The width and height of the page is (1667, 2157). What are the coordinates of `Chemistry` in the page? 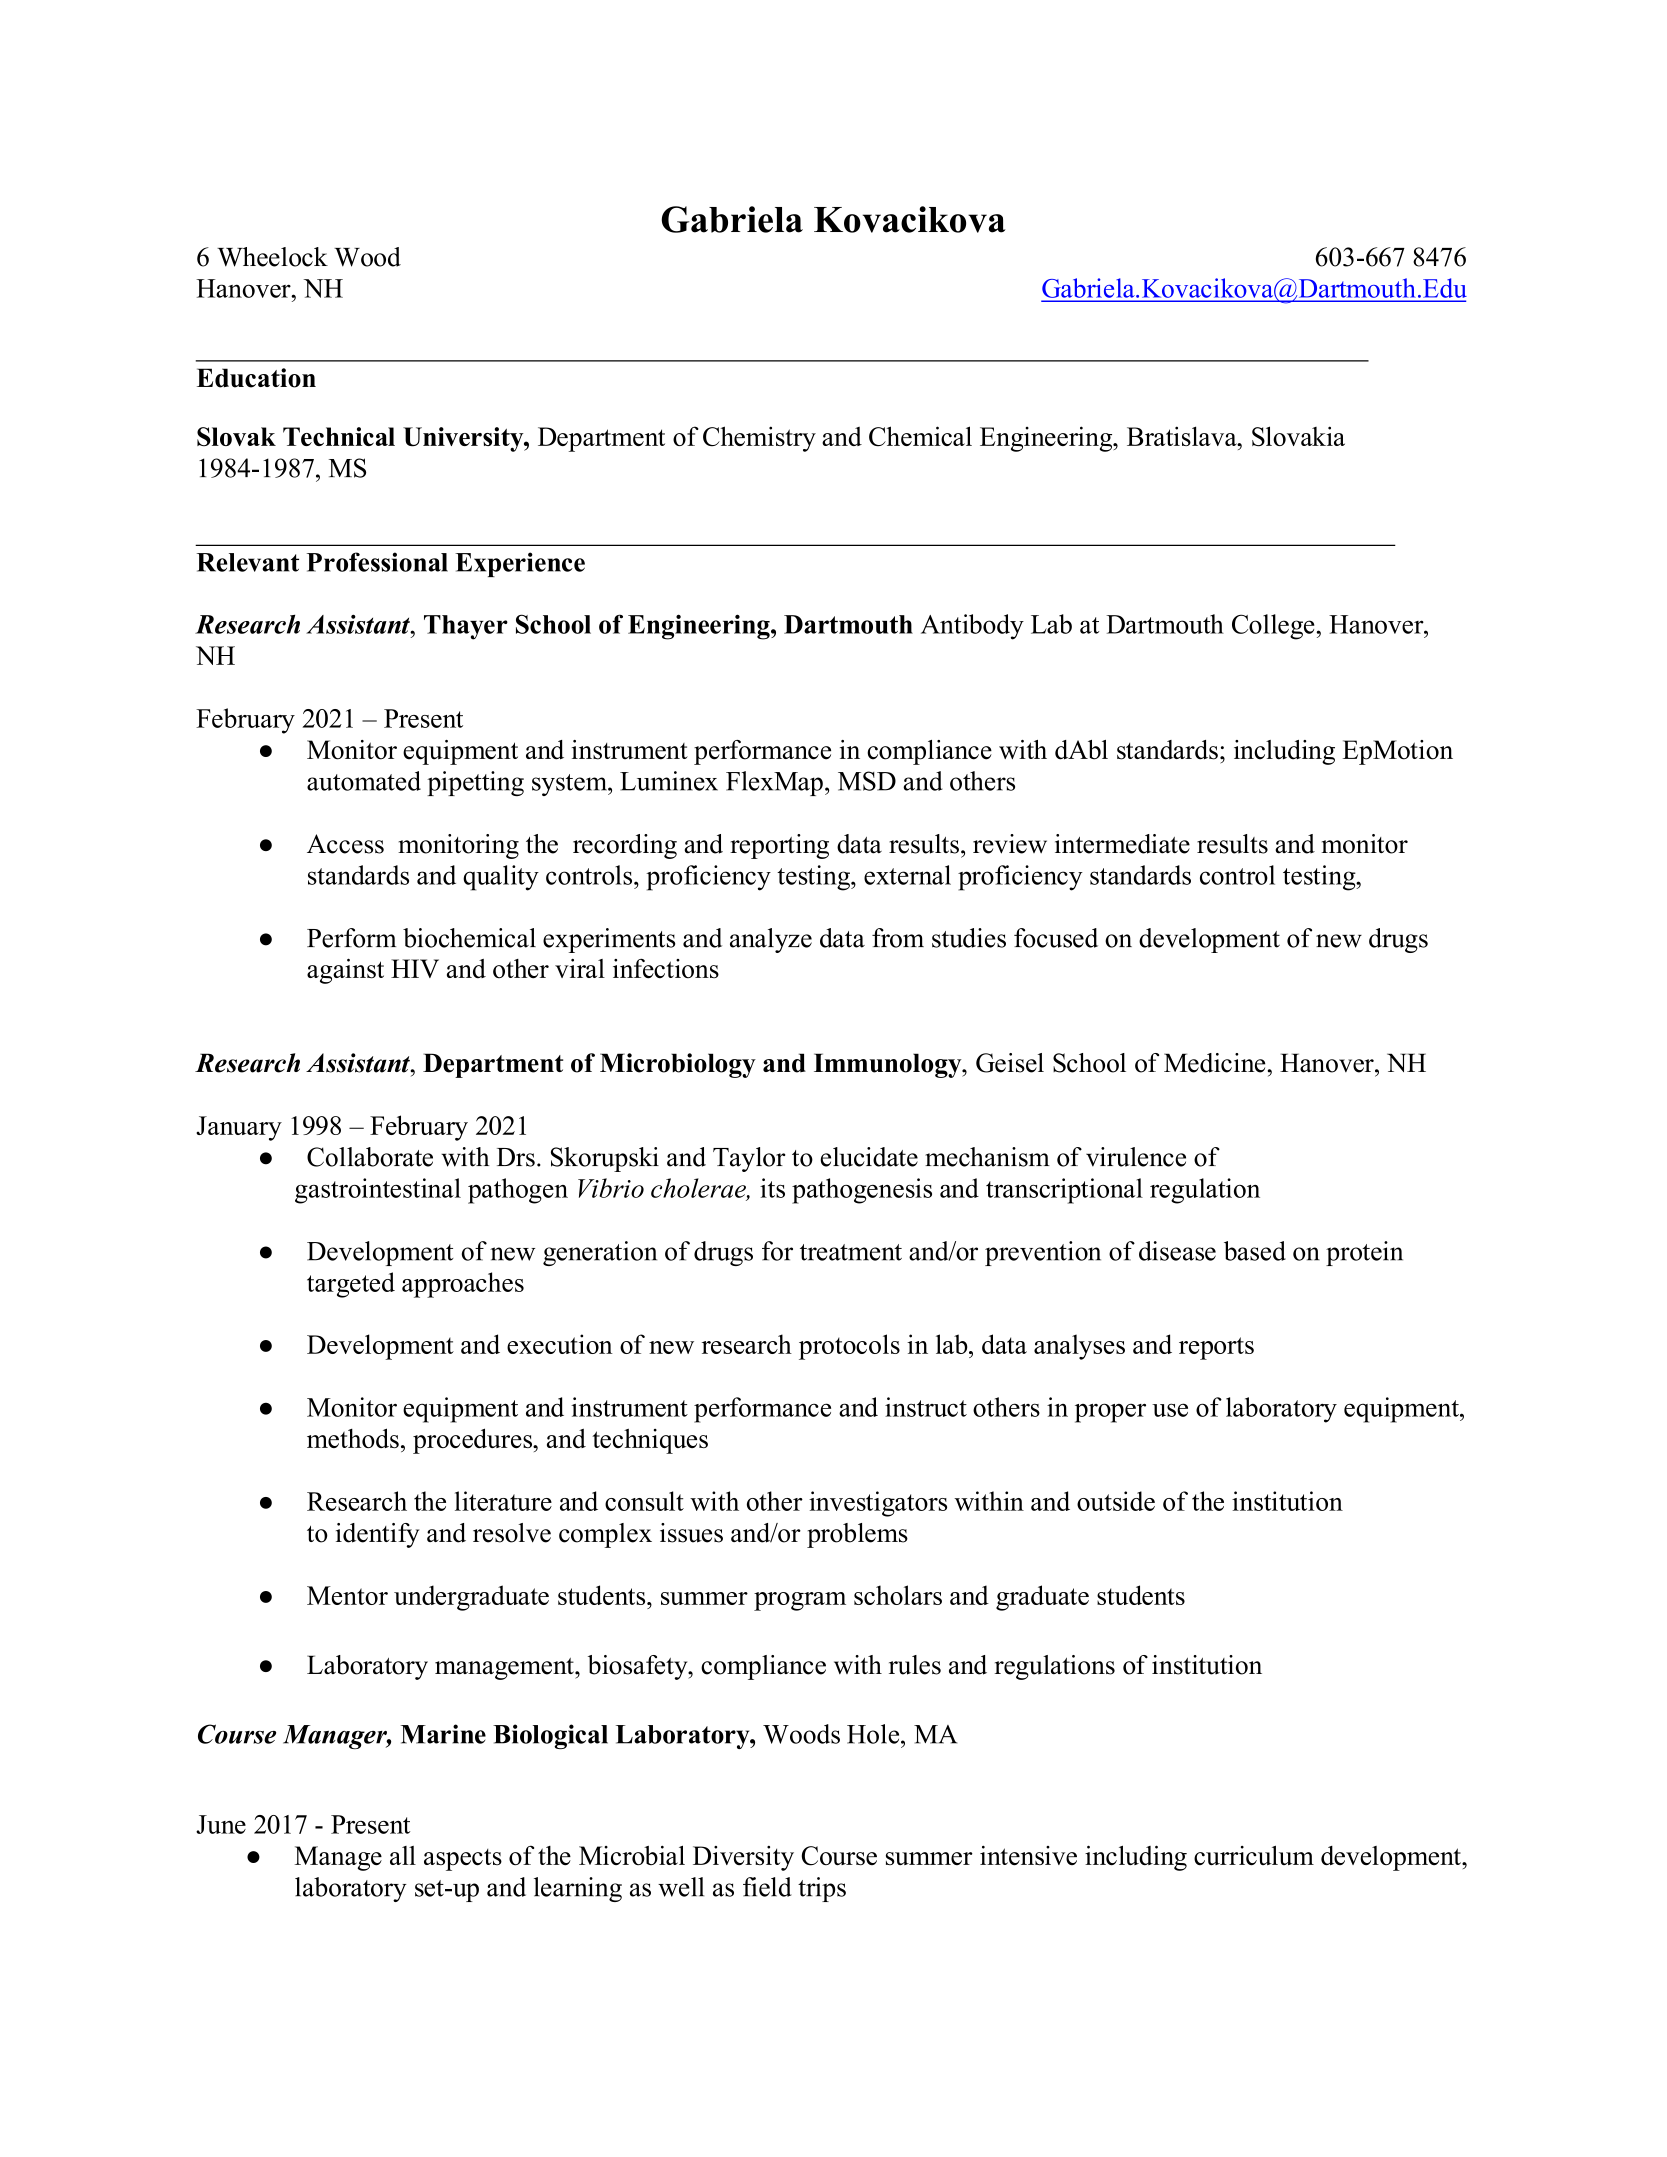 It's located at (759, 439).
